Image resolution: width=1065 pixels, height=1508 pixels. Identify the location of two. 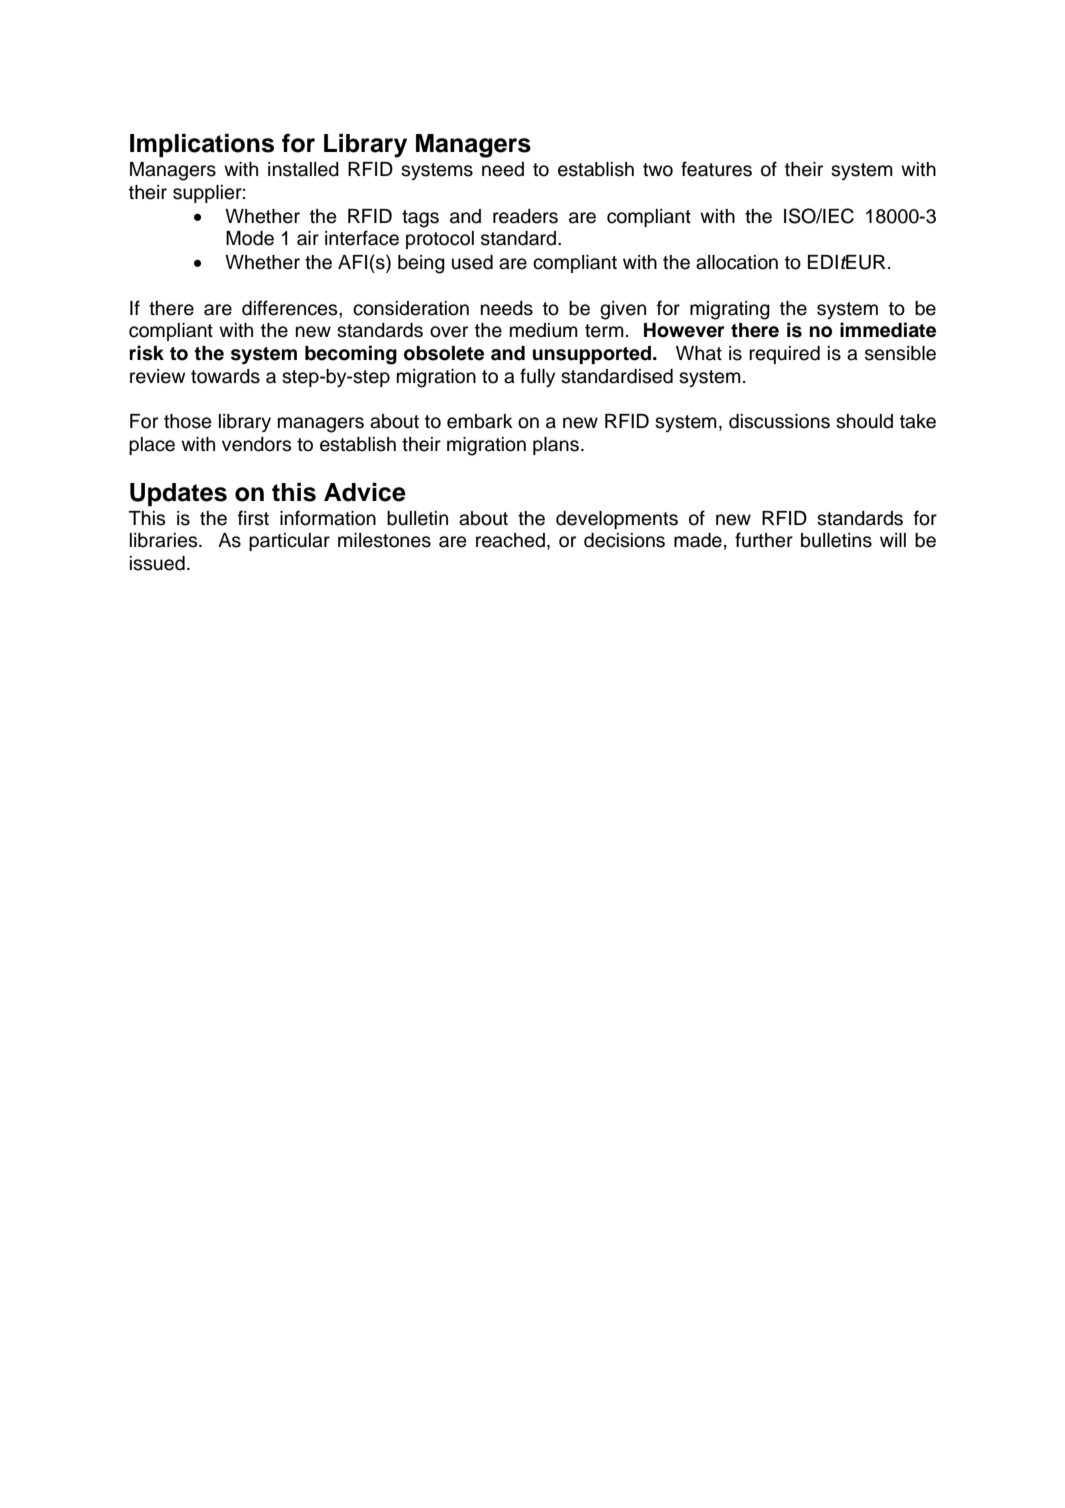
(658, 170).
